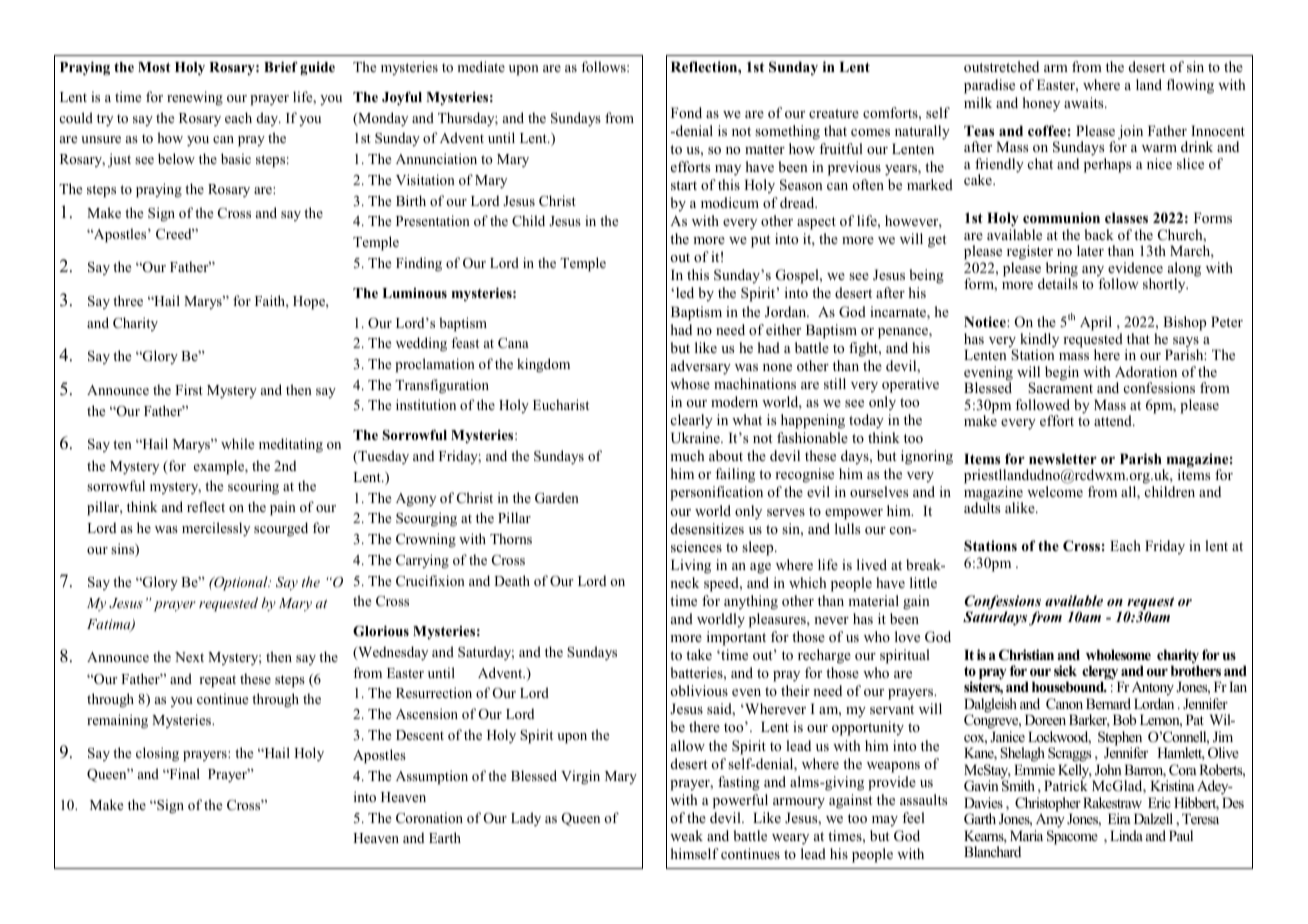  Describe the element at coordinates (237, 443) in the screenshot. I see `while` at that location.
